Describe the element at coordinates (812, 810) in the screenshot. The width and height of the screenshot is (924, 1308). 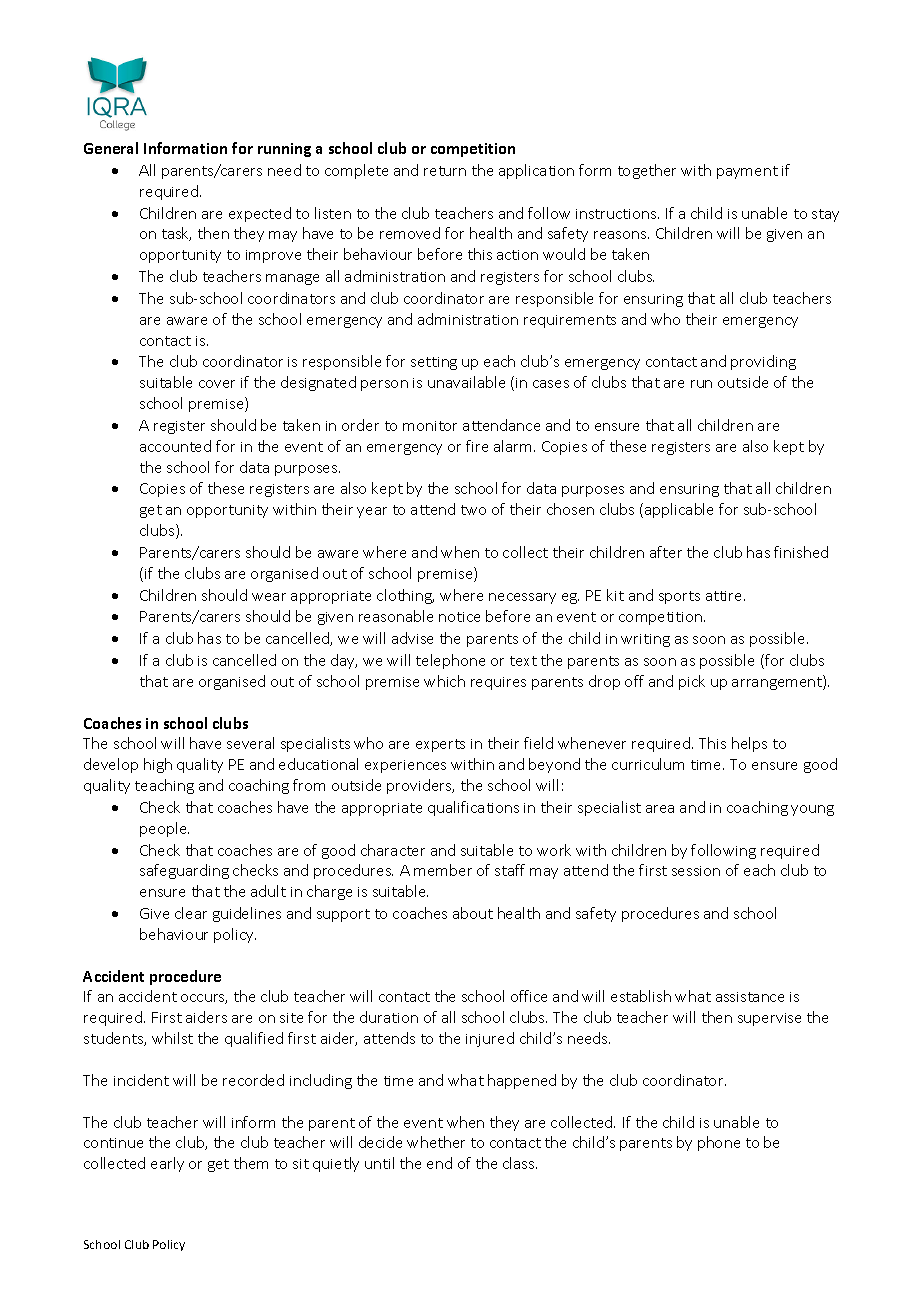
I see `young` at that location.
